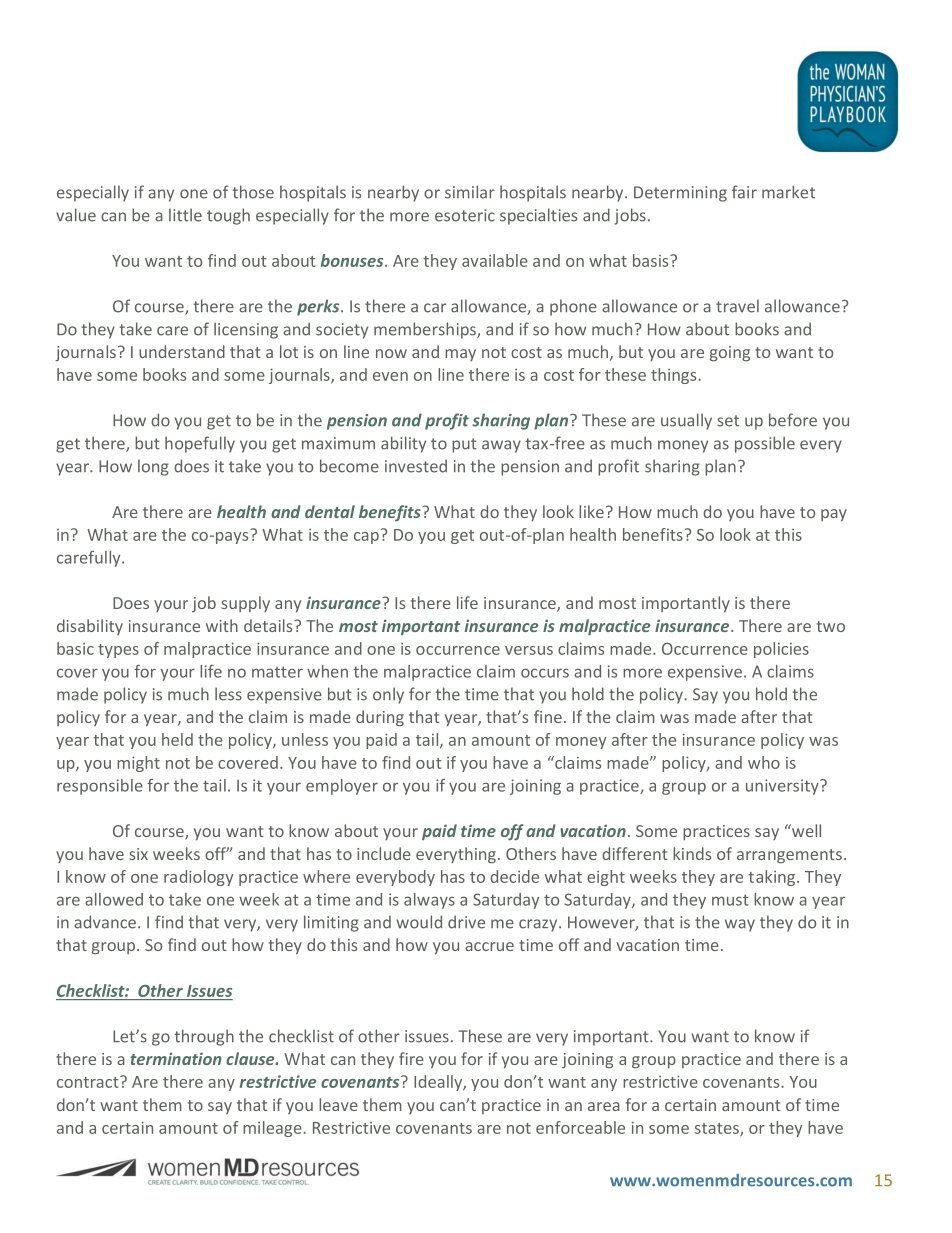  What do you see at coordinates (153, 467) in the screenshot?
I see `long` at bounding box center [153, 467].
